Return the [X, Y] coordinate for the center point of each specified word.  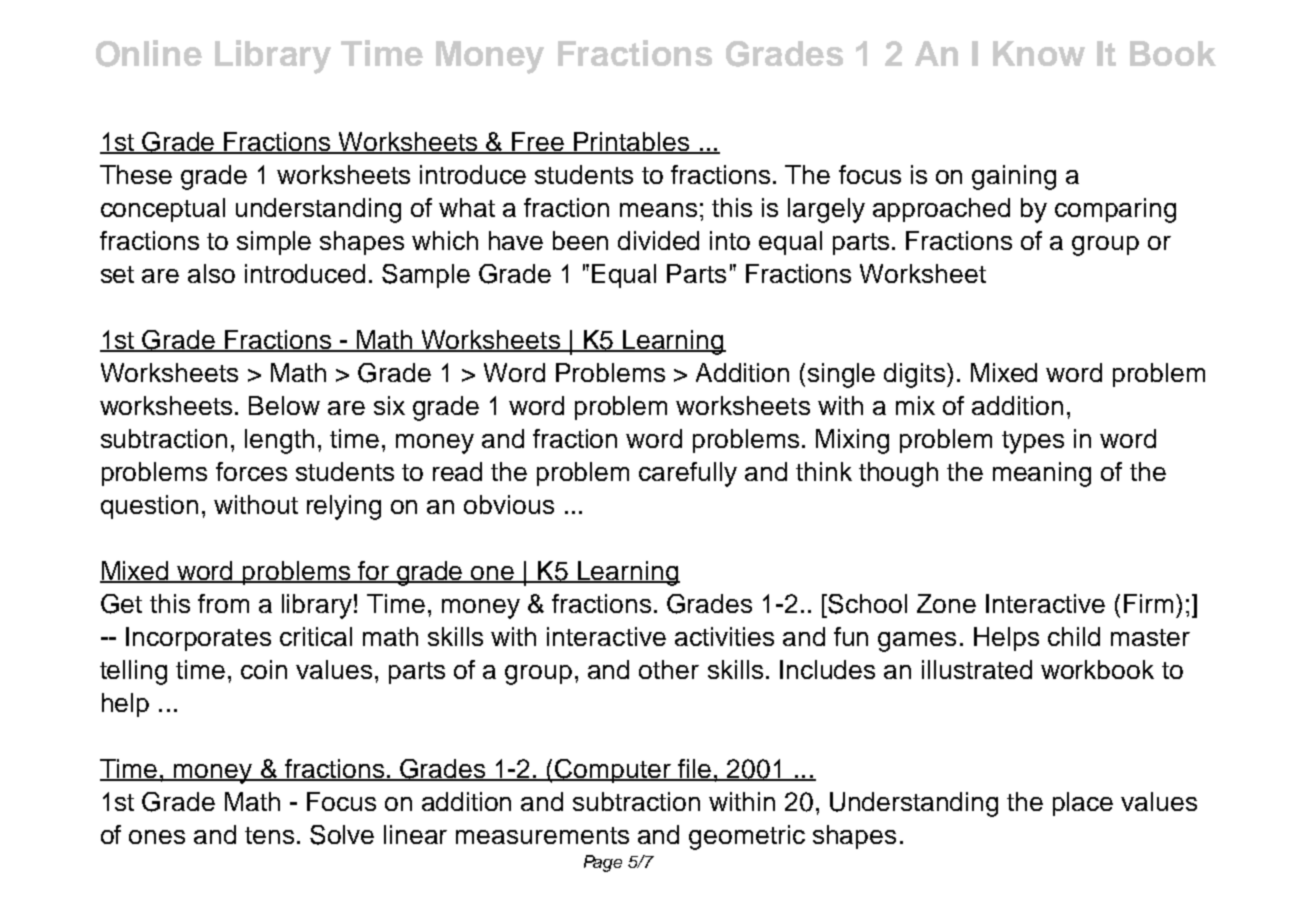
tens [269, 835]
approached [941, 210]
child [1074, 636]
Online [149, 53]
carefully [688, 474]
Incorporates [198, 639]
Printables [632, 143]
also [211, 273]
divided [658, 240]
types [1033, 442]
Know [1039, 53]
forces [251, 471]
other [669, 669]
